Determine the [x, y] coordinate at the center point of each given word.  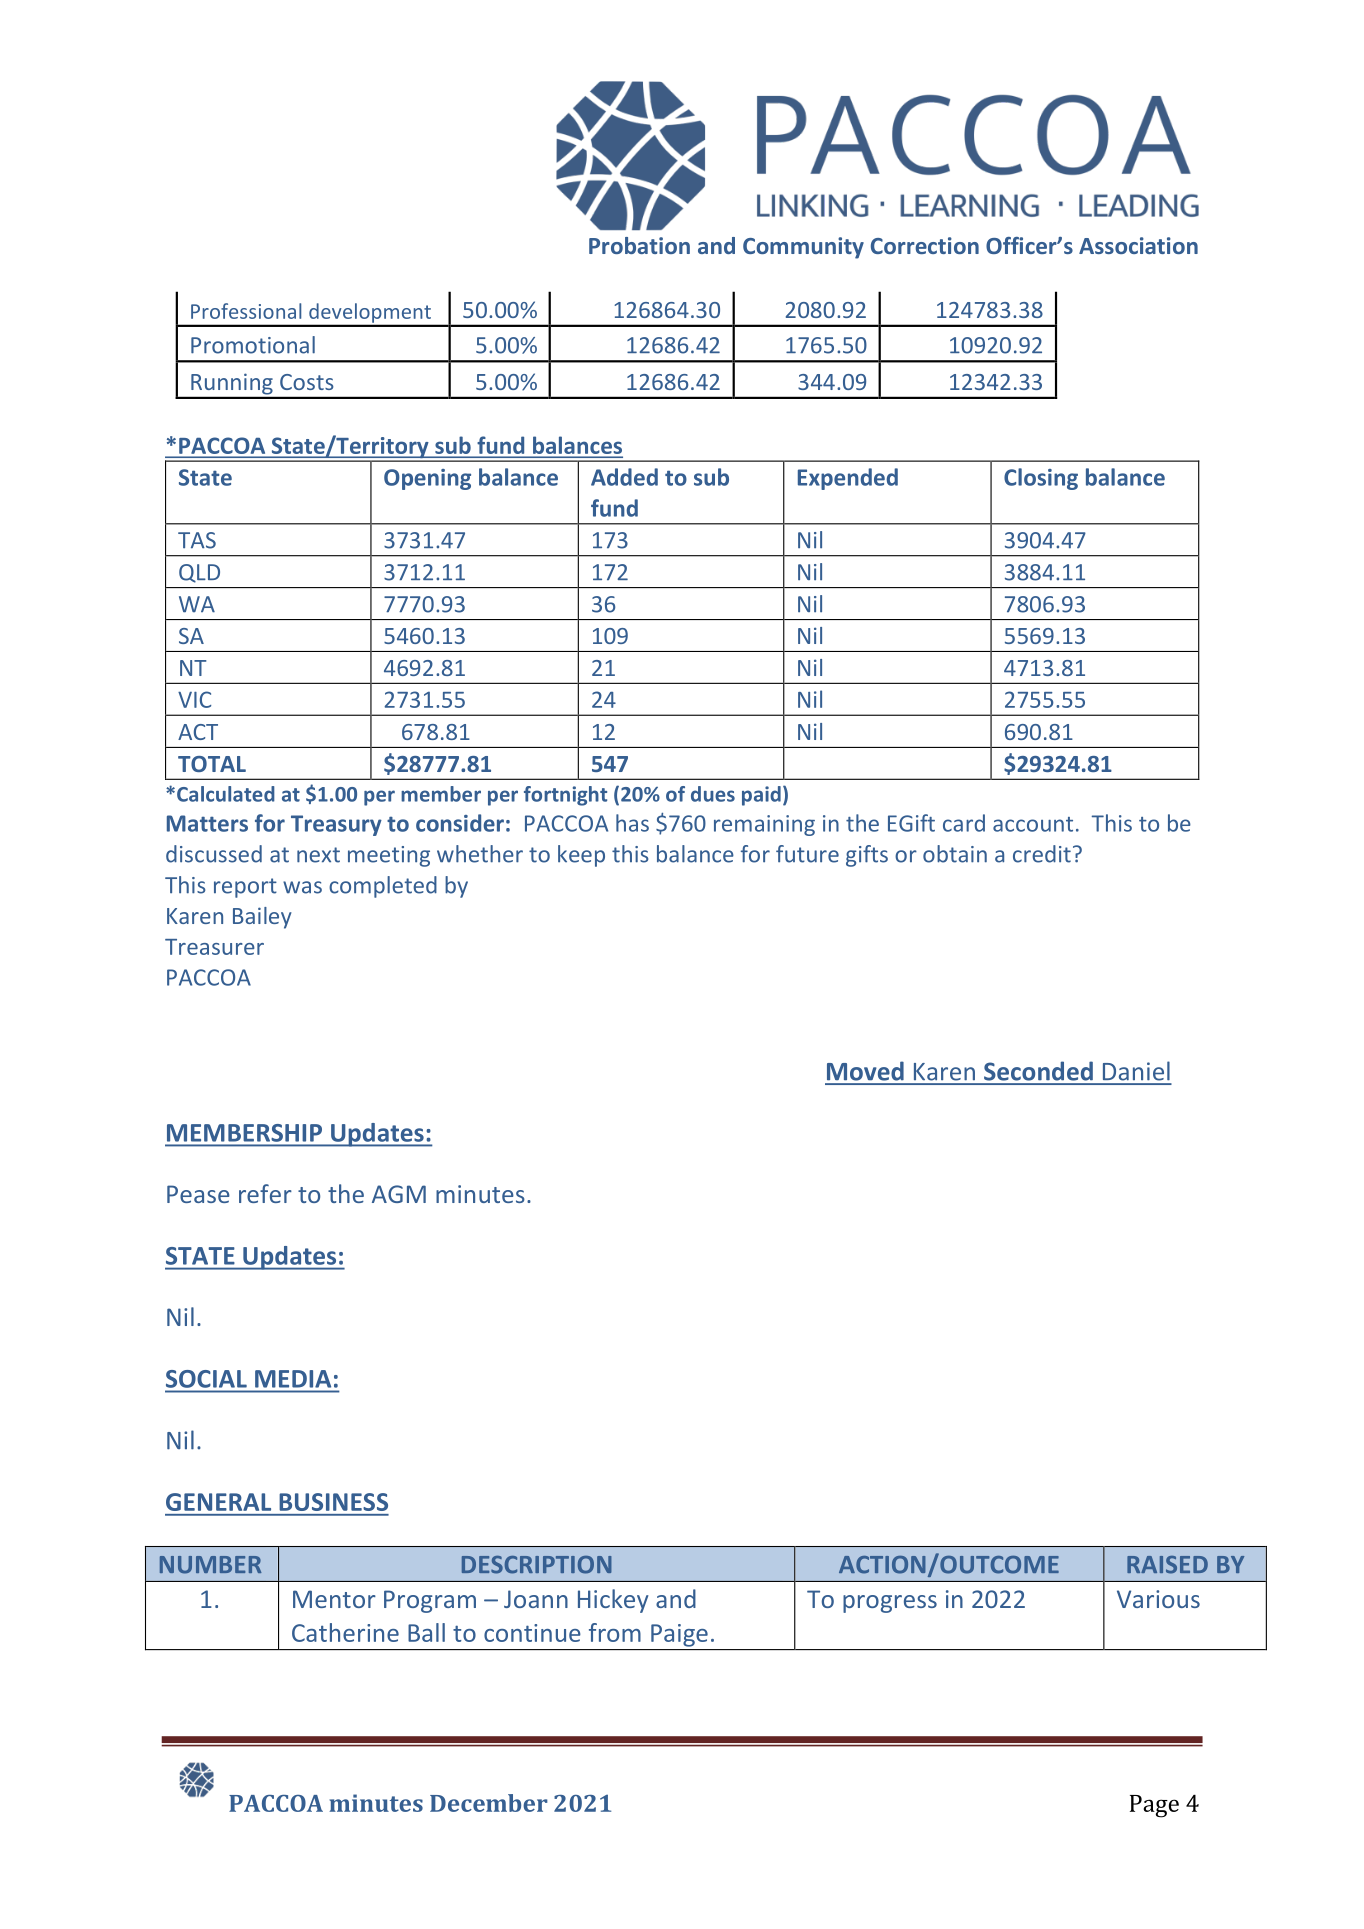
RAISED [1167, 1565]
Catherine [345, 1632]
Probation [639, 245]
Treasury [336, 825]
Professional [246, 311]
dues [713, 794]
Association [1138, 245]
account [1033, 824]
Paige [679, 1635]
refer [265, 1193]
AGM [399, 1194]
